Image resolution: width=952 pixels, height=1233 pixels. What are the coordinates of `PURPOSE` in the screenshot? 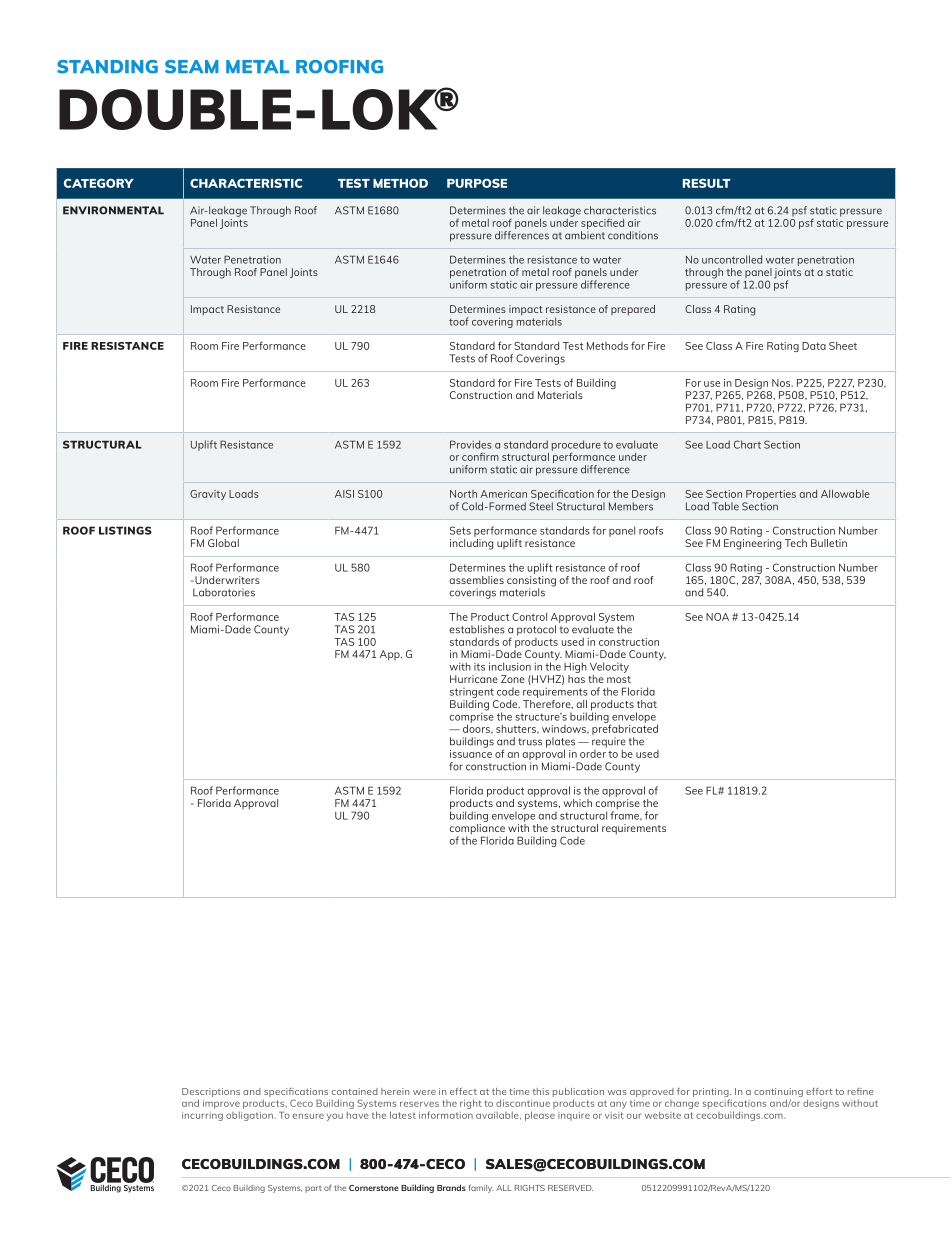 It's located at (477, 183).
